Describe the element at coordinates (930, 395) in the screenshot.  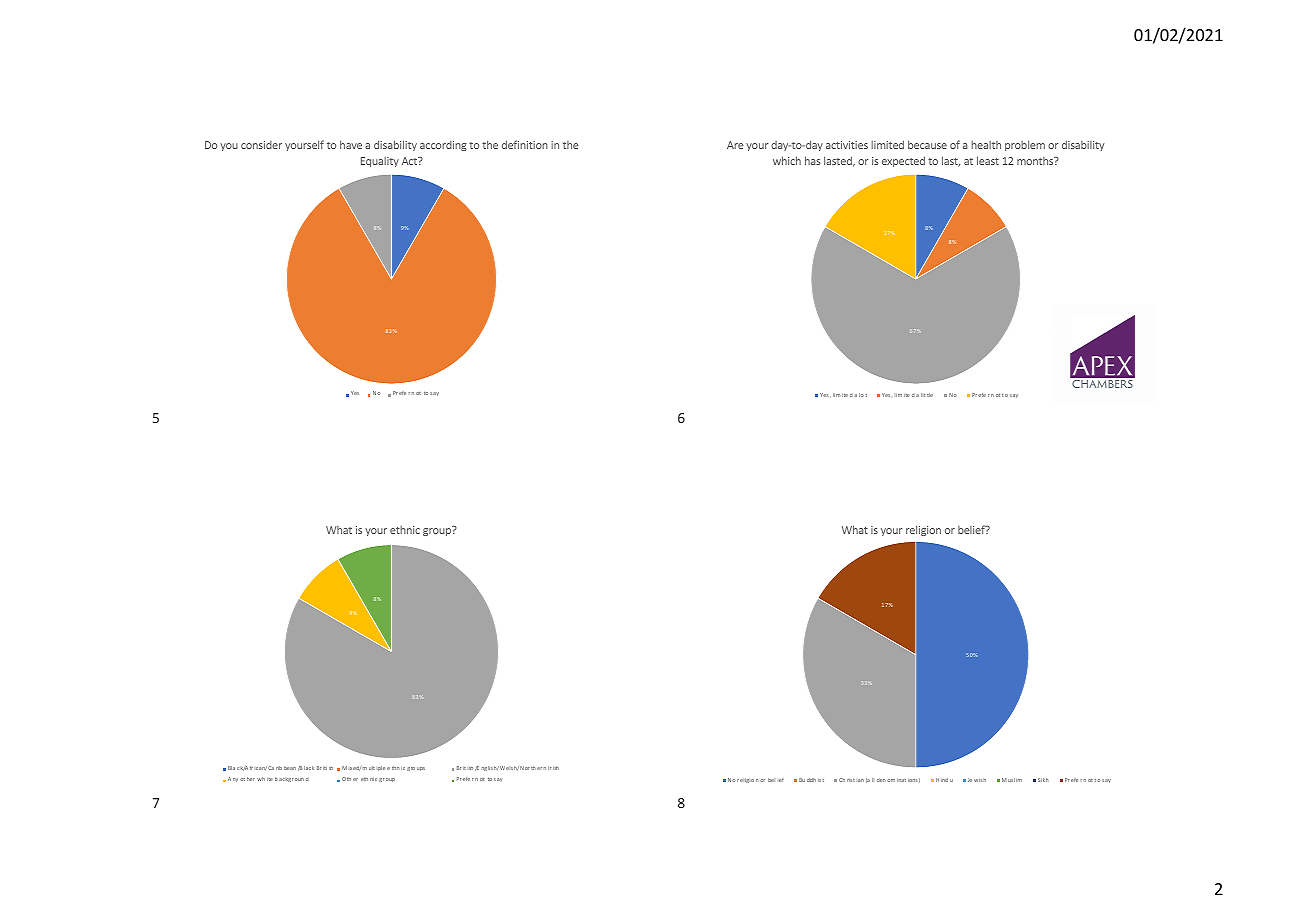
I see `tle` at that location.
